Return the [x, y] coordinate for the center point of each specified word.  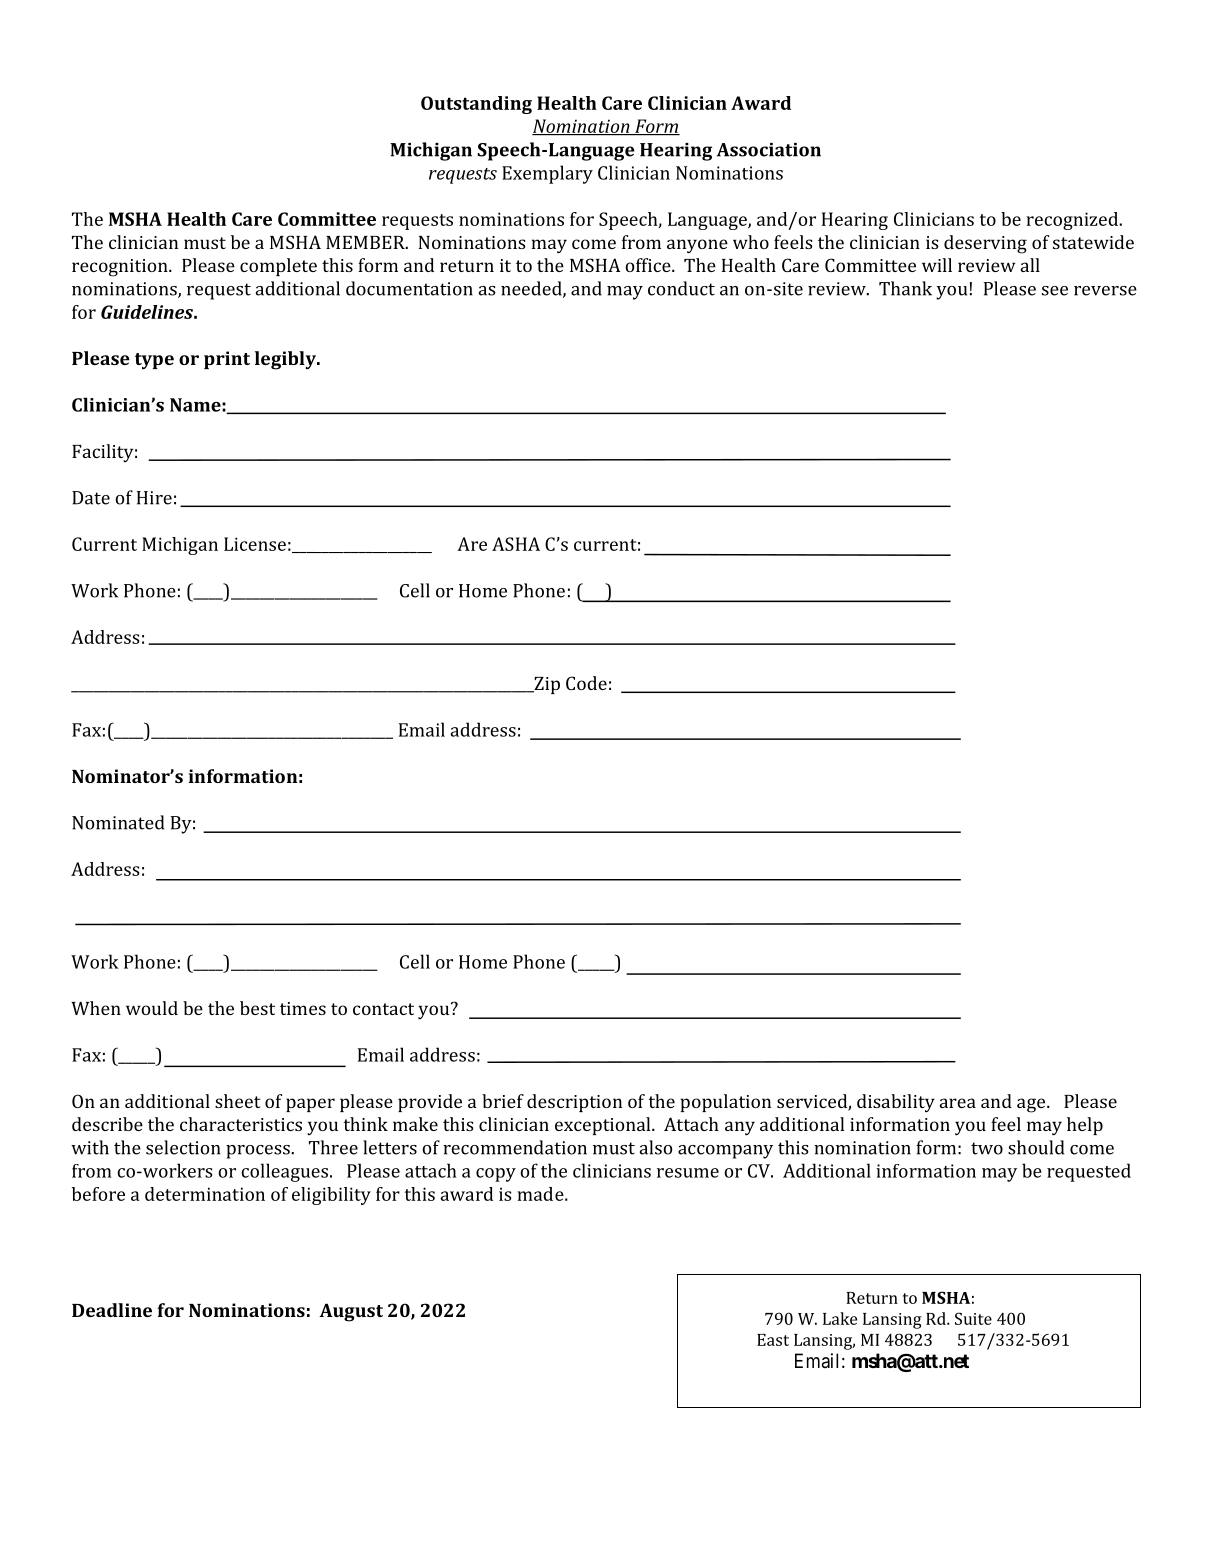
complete [278, 267]
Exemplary [547, 174]
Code [586, 683]
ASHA [516, 544]
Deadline [112, 1310]
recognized [1073, 221]
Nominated [118, 822]
